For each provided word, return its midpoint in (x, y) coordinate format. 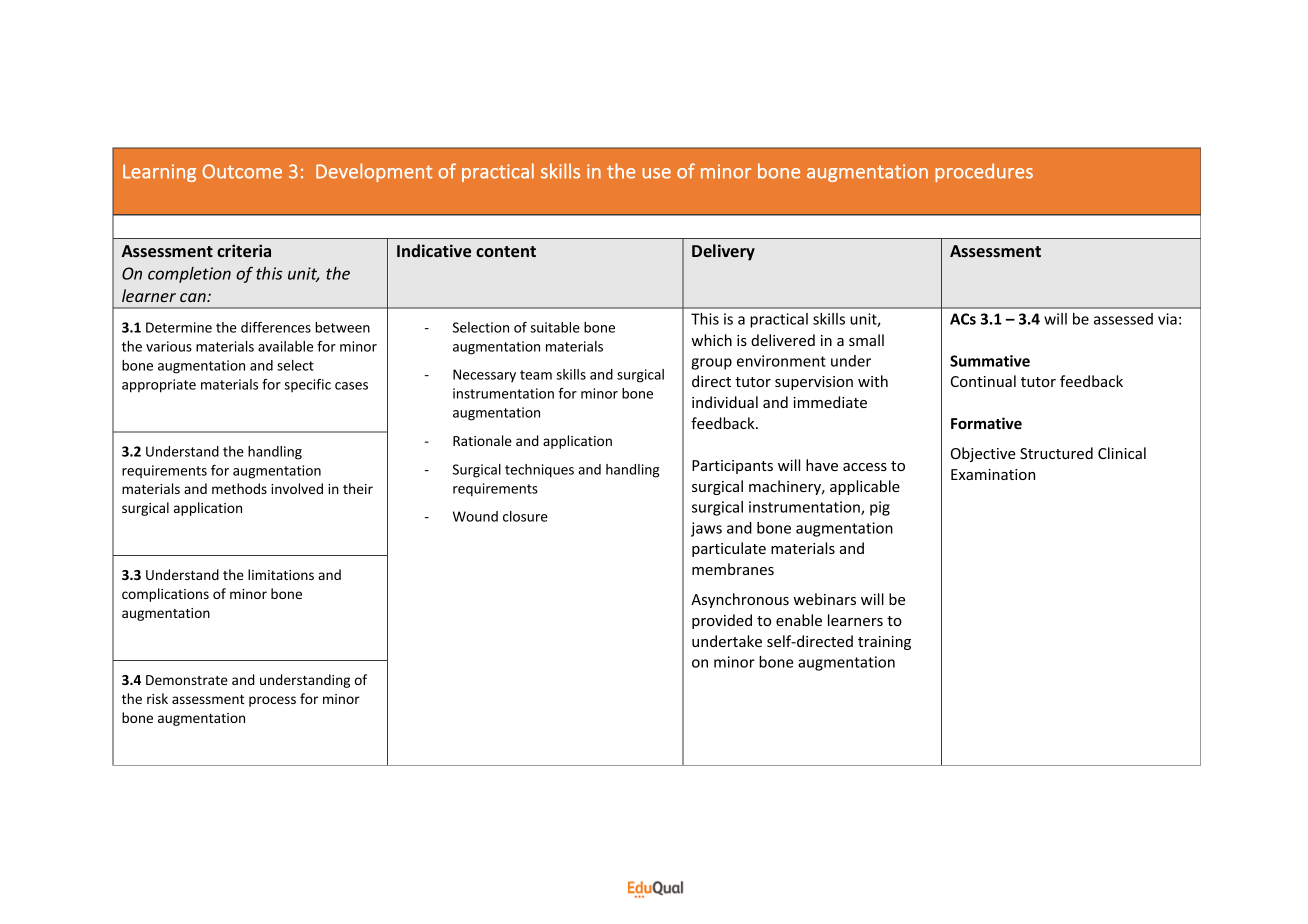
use (656, 173)
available (285, 346)
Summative (990, 361)
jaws (706, 529)
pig (880, 508)
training (884, 643)
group (711, 364)
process (272, 701)
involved (297, 488)
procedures (984, 172)
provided (722, 621)
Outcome (242, 171)
